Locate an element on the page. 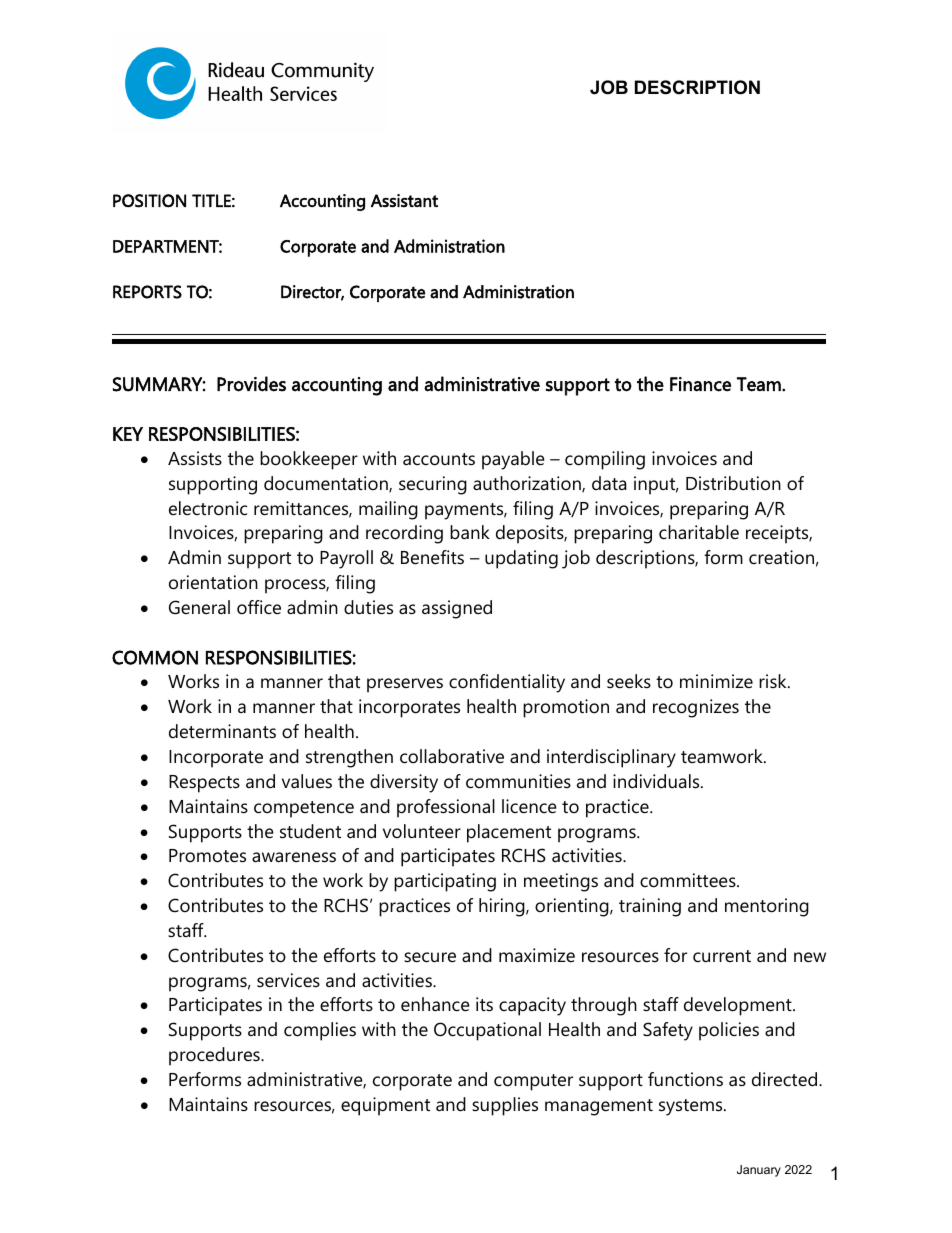  supplies is located at coordinates (505, 1106).
